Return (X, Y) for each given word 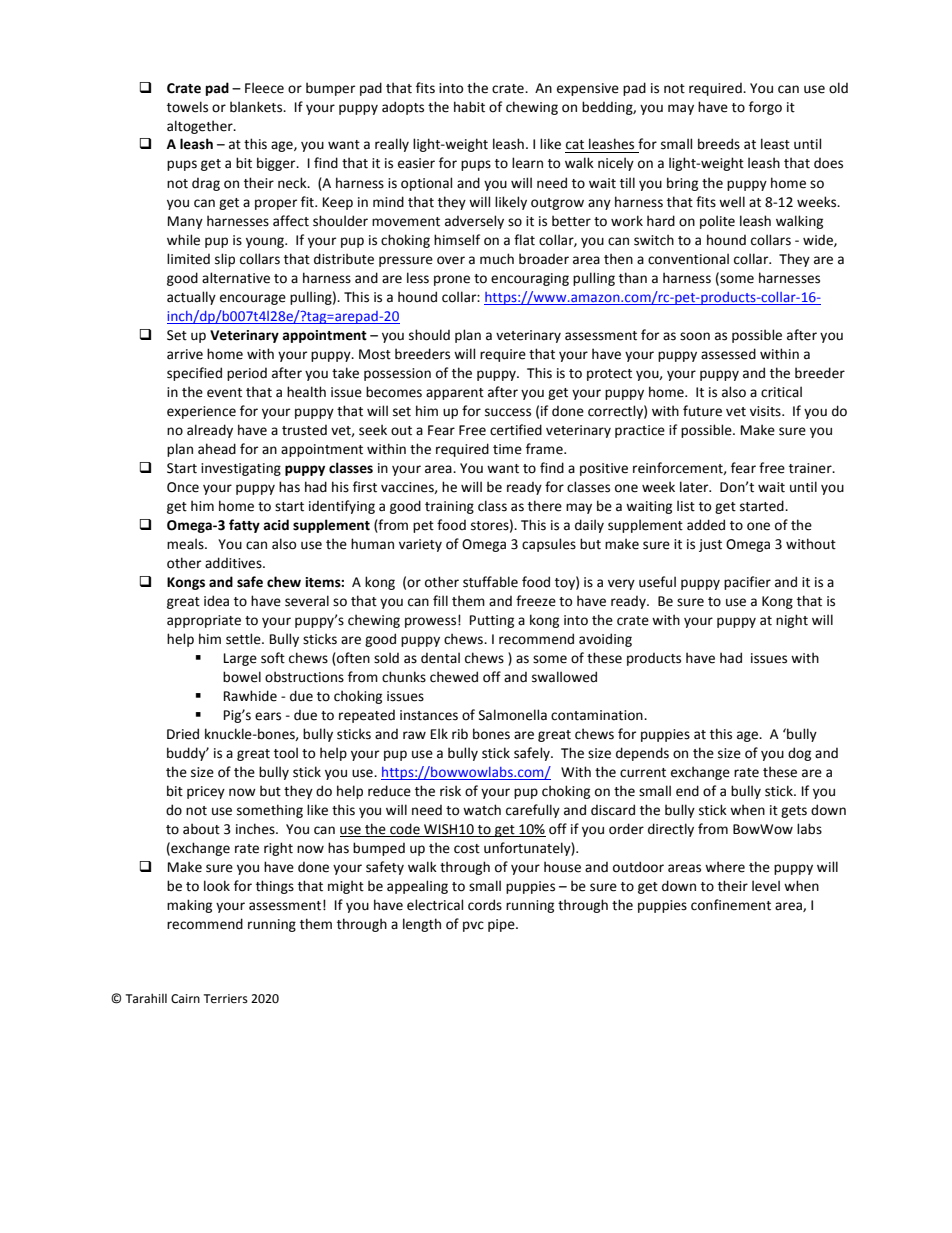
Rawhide (250, 696)
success (508, 412)
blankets (257, 107)
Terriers (226, 999)
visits (766, 411)
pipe (502, 925)
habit (469, 107)
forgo (765, 108)
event (224, 393)
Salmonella (513, 715)
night (792, 621)
